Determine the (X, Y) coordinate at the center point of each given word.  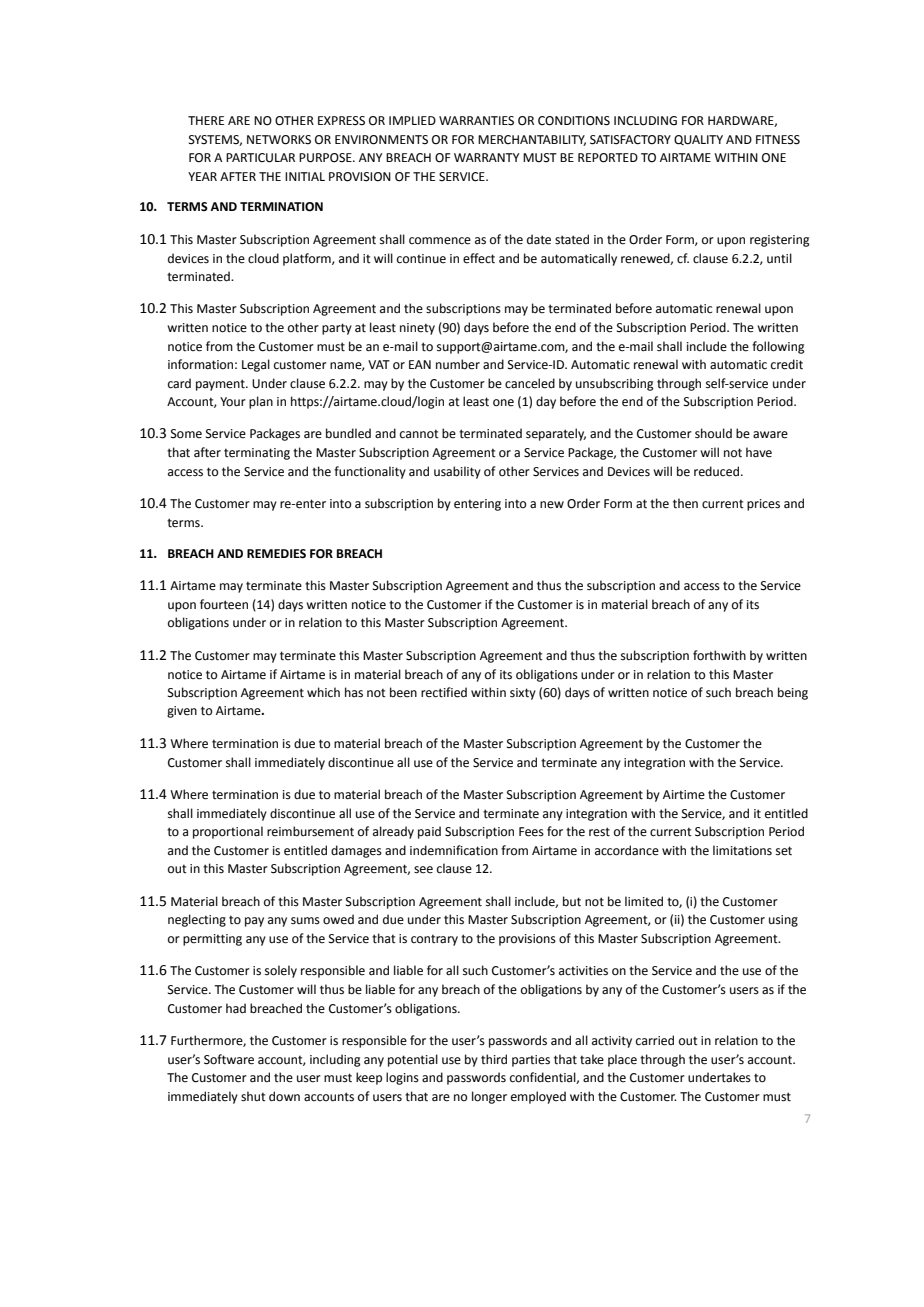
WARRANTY (486, 157)
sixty (523, 694)
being (793, 693)
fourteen (224, 604)
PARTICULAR (260, 158)
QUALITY (698, 140)
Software (229, 1059)
